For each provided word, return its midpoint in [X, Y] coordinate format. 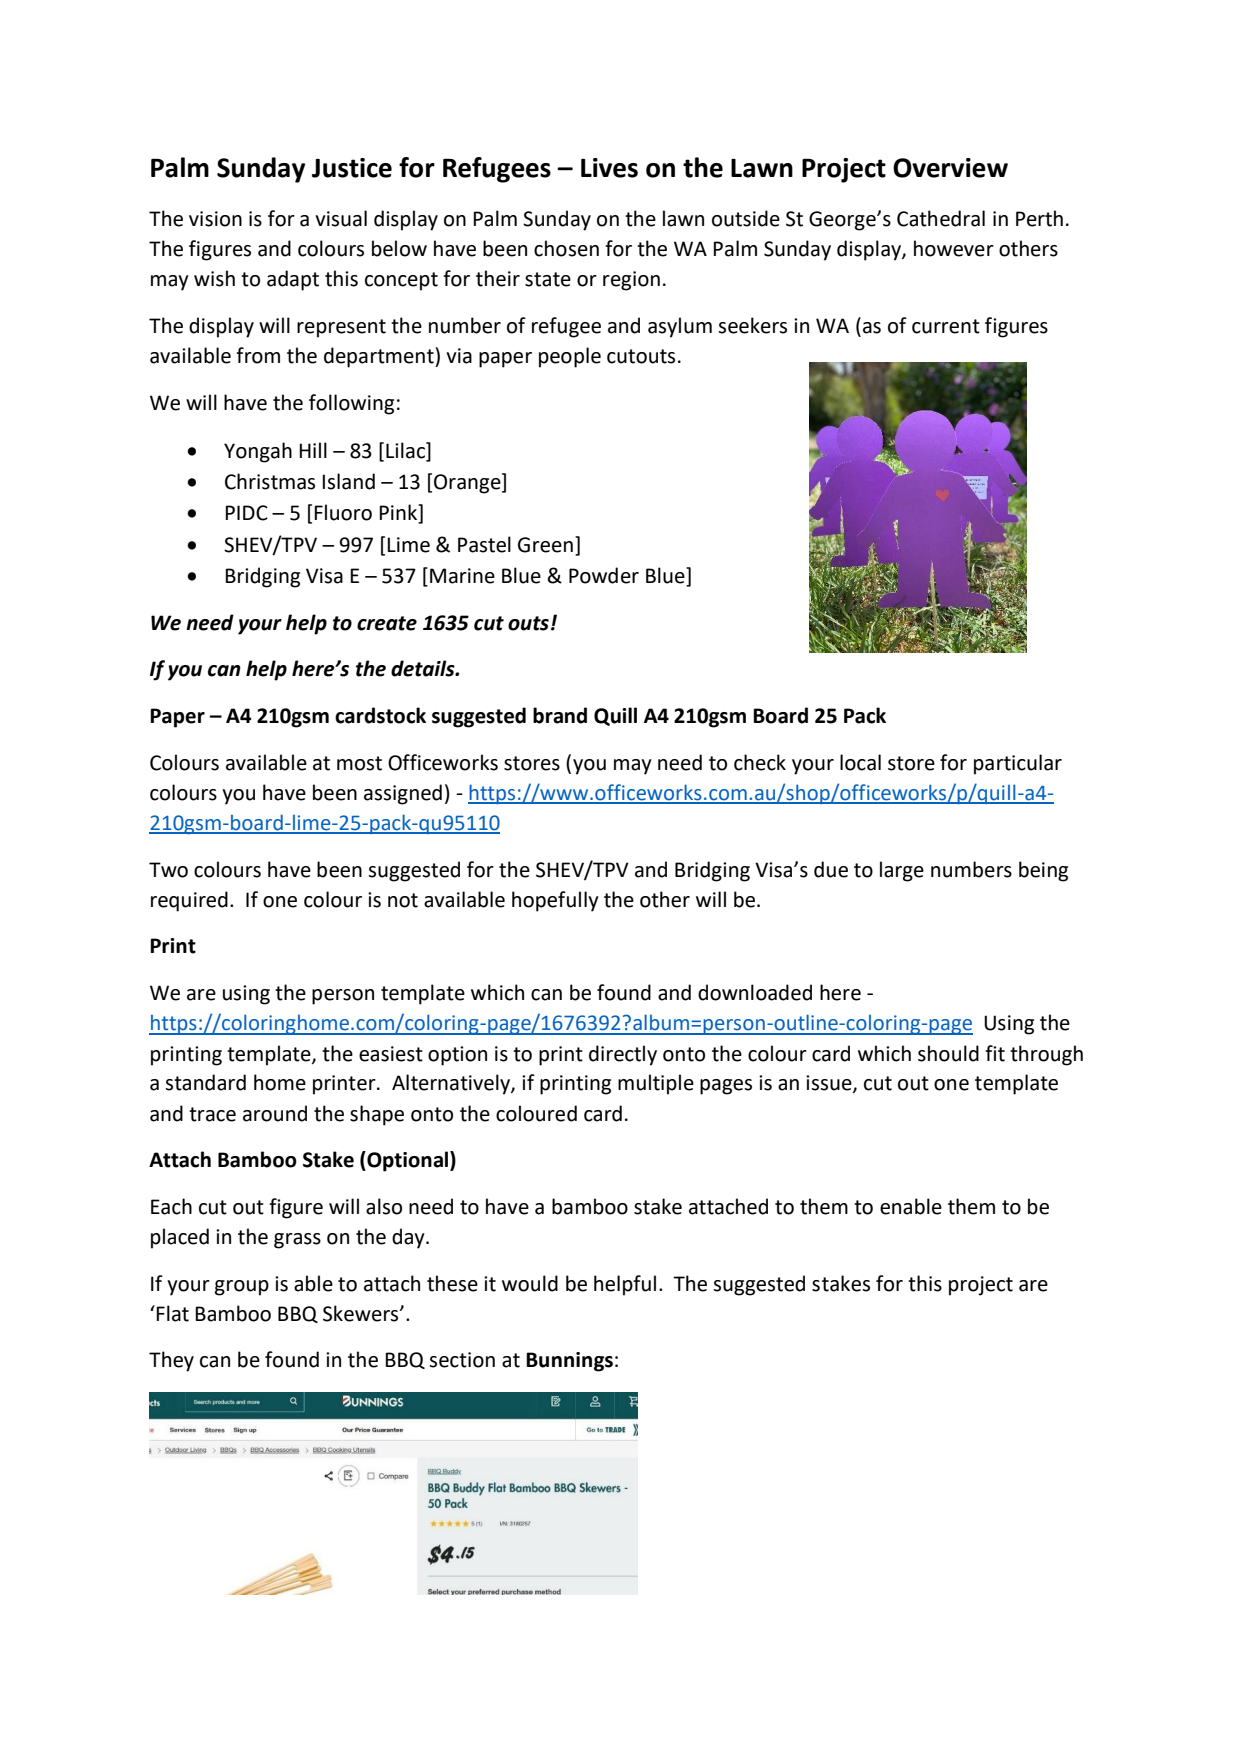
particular [1018, 764]
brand [560, 715]
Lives [609, 168]
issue [830, 1084]
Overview [950, 168]
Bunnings [569, 1362]
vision [215, 219]
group [242, 1288]
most [359, 763]
